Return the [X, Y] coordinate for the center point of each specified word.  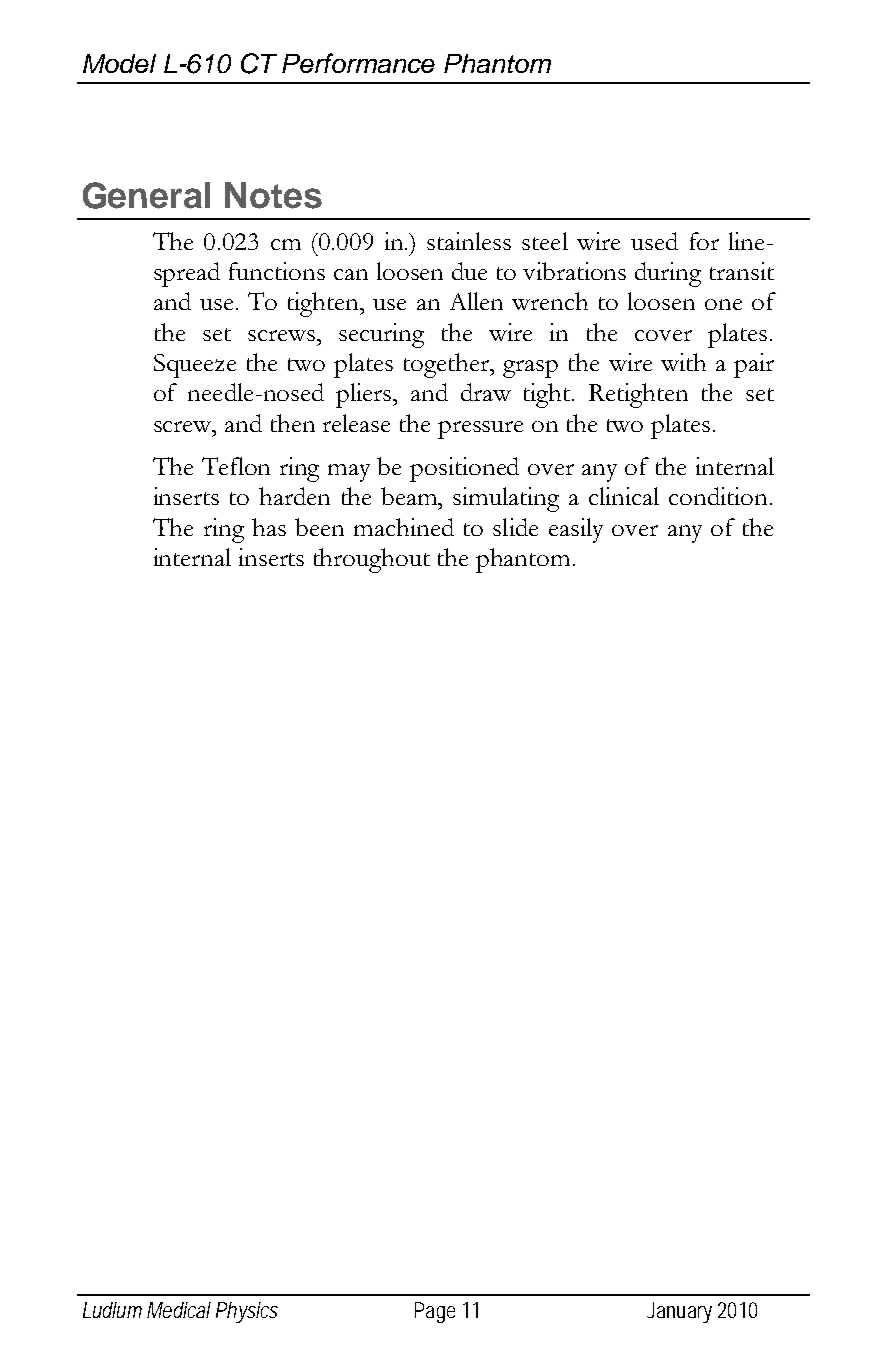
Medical [179, 1310]
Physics [247, 1312]
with [683, 362]
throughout [372, 560]
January [679, 1312]
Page [435, 1312]
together [448, 365]
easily [576, 530]
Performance [358, 63]
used [654, 241]
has [269, 527]
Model [119, 63]
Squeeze [195, 366]
